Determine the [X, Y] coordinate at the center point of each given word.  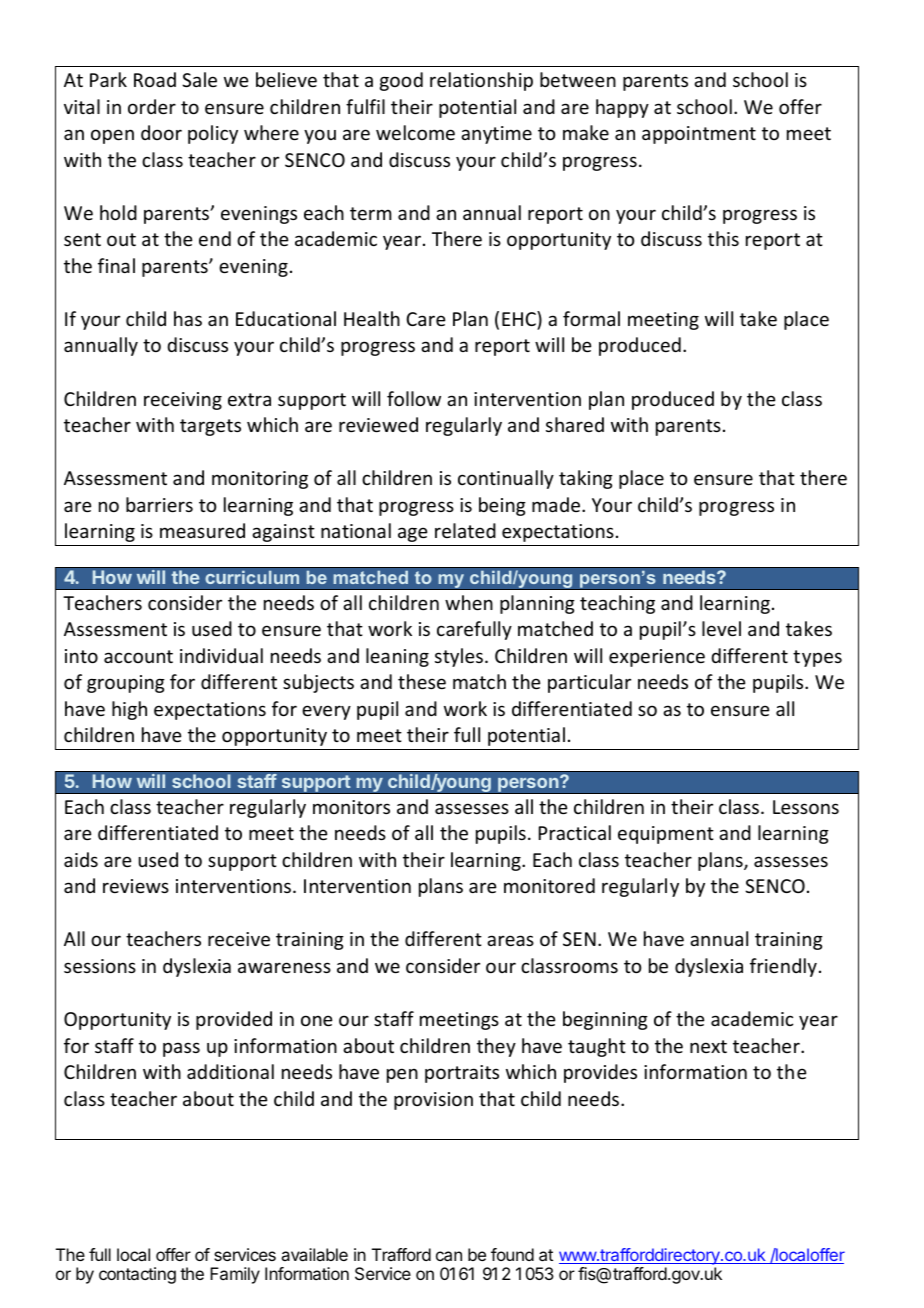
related [465, 530]
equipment [666, 835]
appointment [699, 135]
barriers [159, 504]
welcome [415, 132]
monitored [549, 885]
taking [586, 479]
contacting [137, 1275]
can [449, 1256]
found [512, 1254]
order [152, 106]
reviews [136, 886]
